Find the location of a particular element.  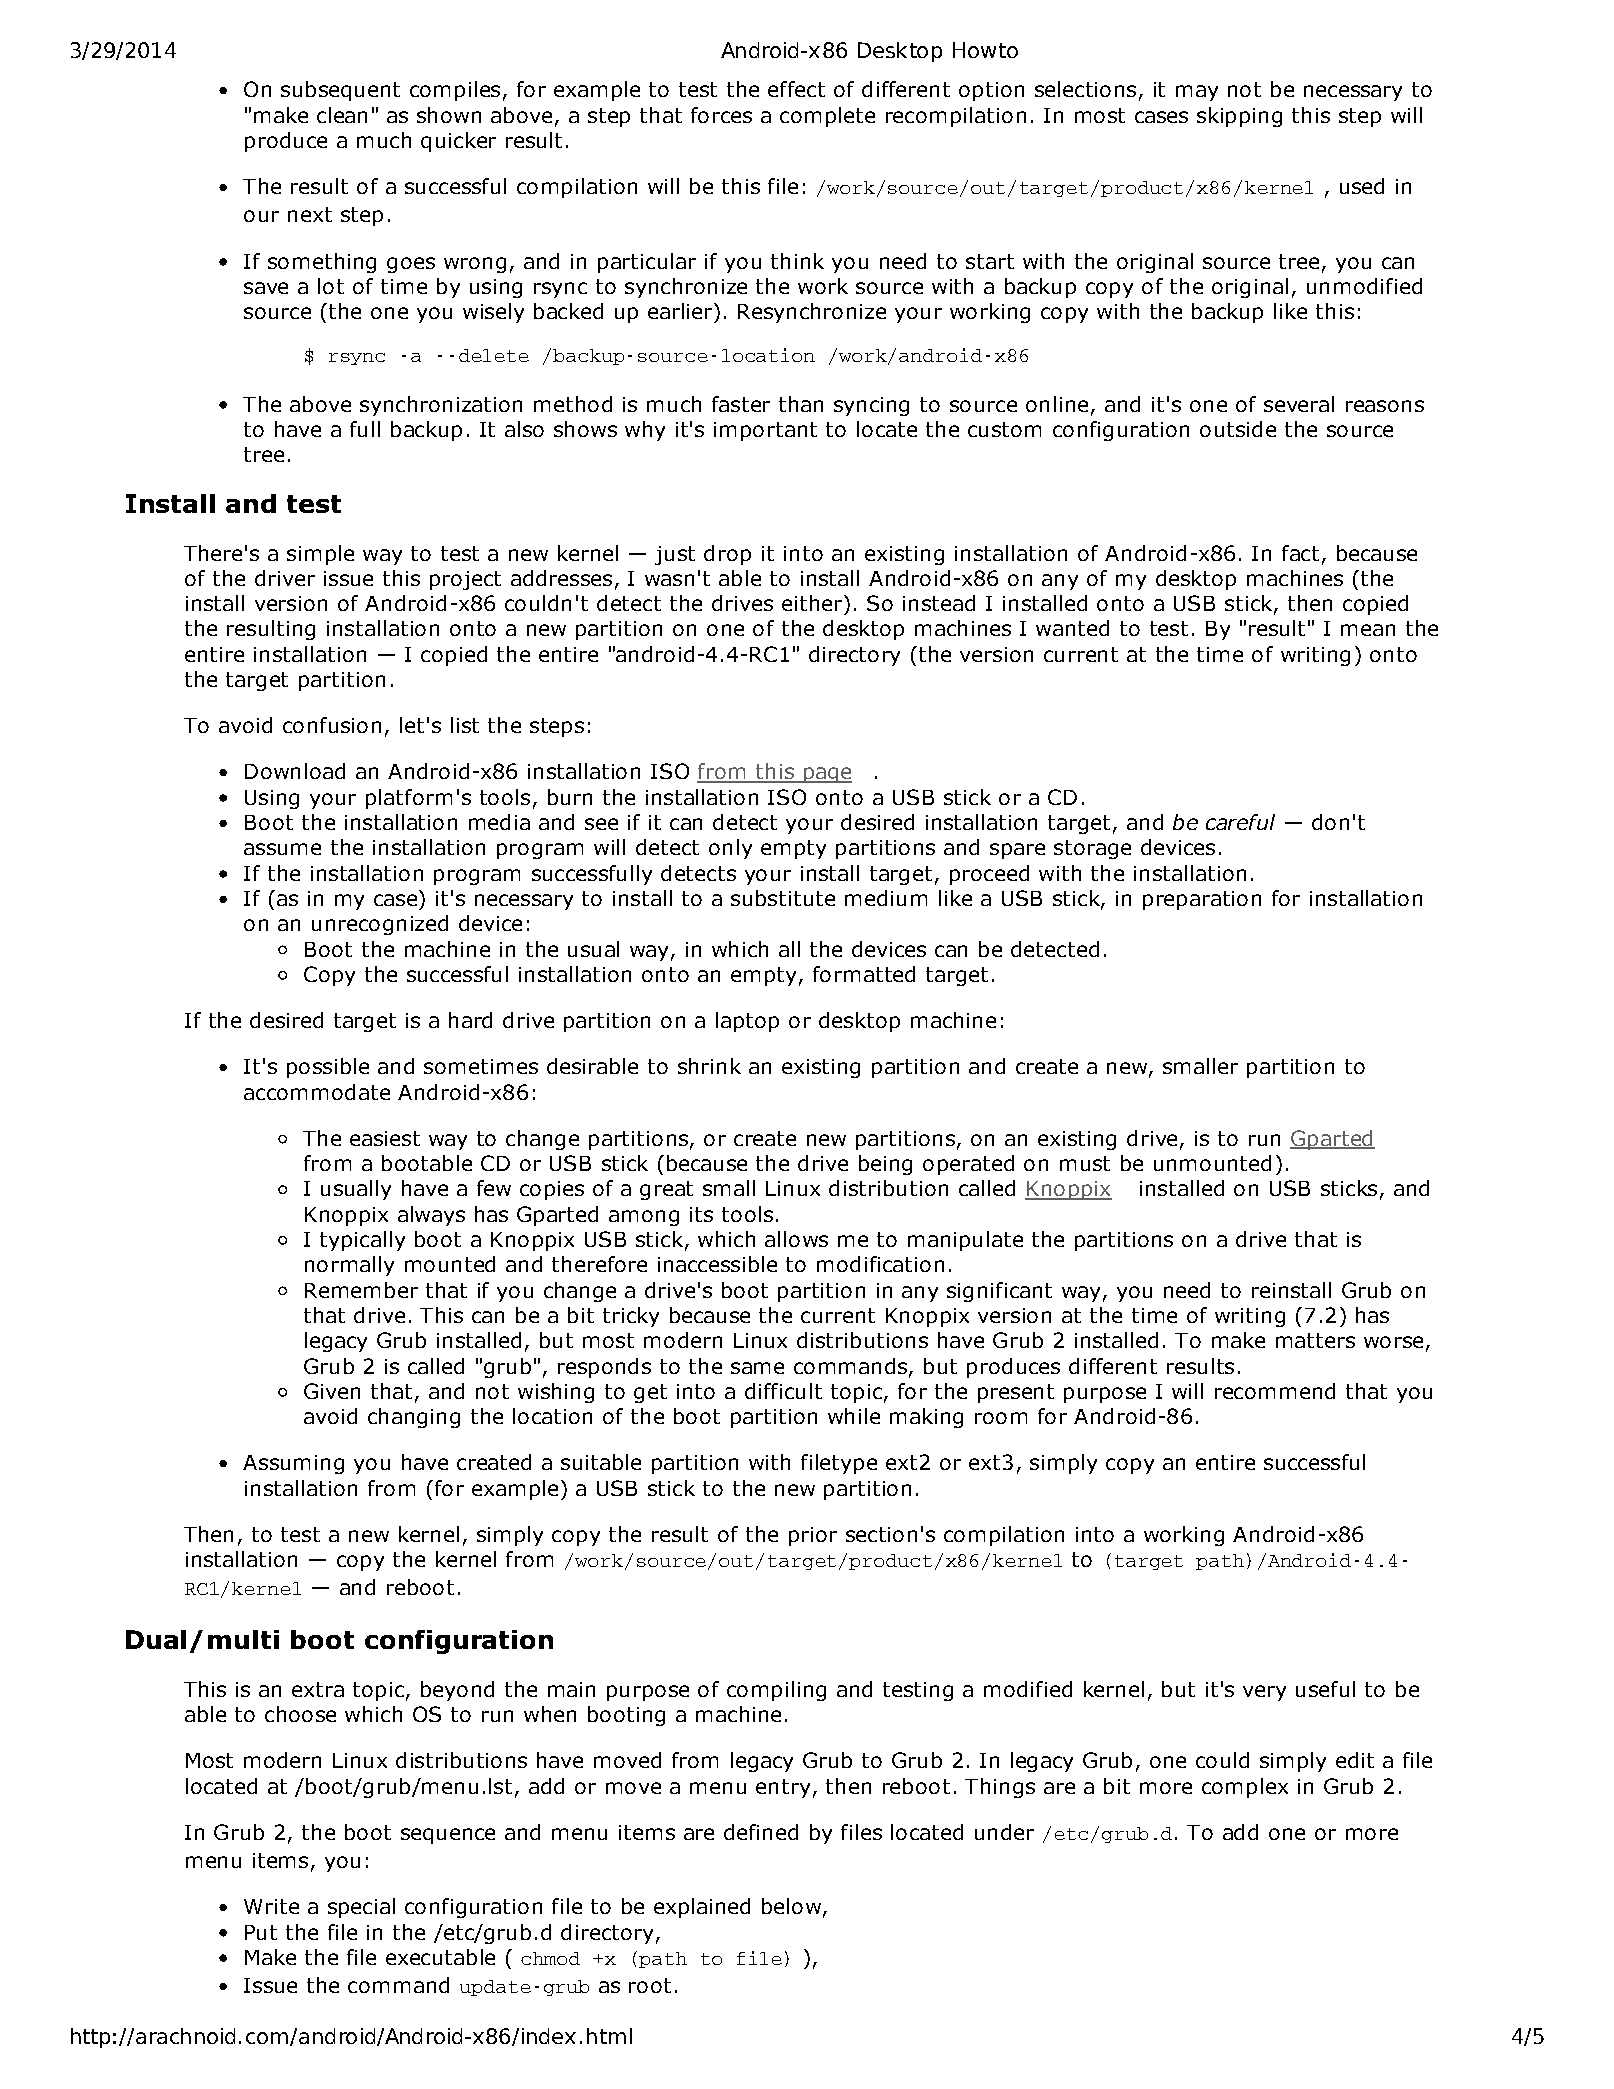

complete is located at coordinates (827, 117).
